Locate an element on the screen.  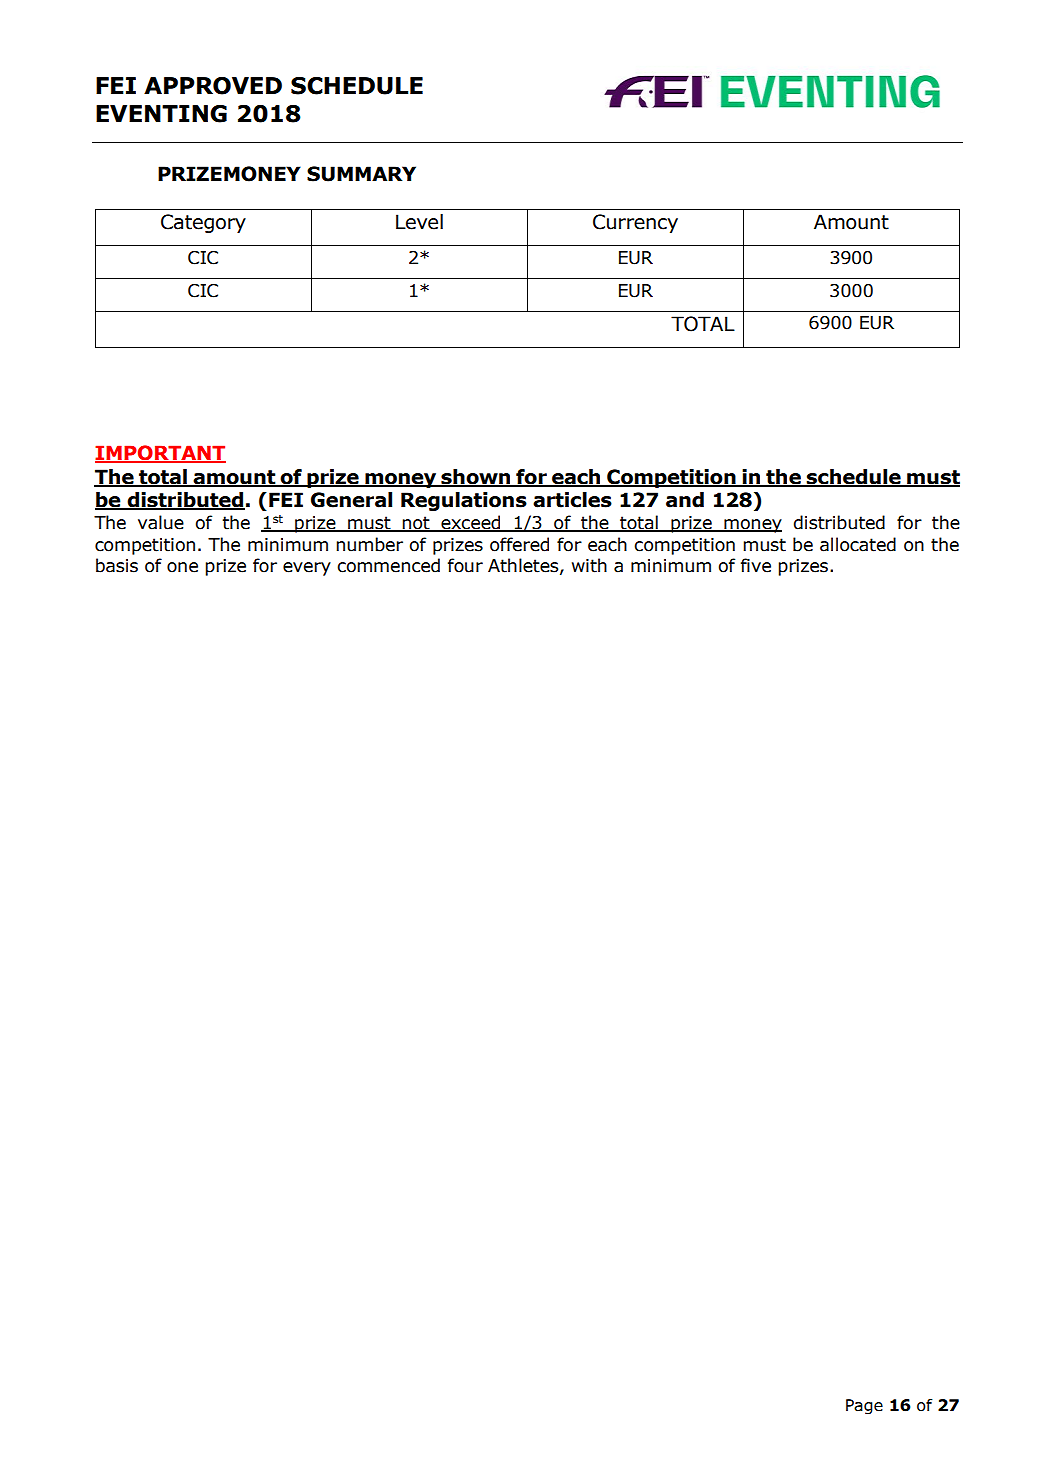
allocated is located at coordinates (858, 544).
